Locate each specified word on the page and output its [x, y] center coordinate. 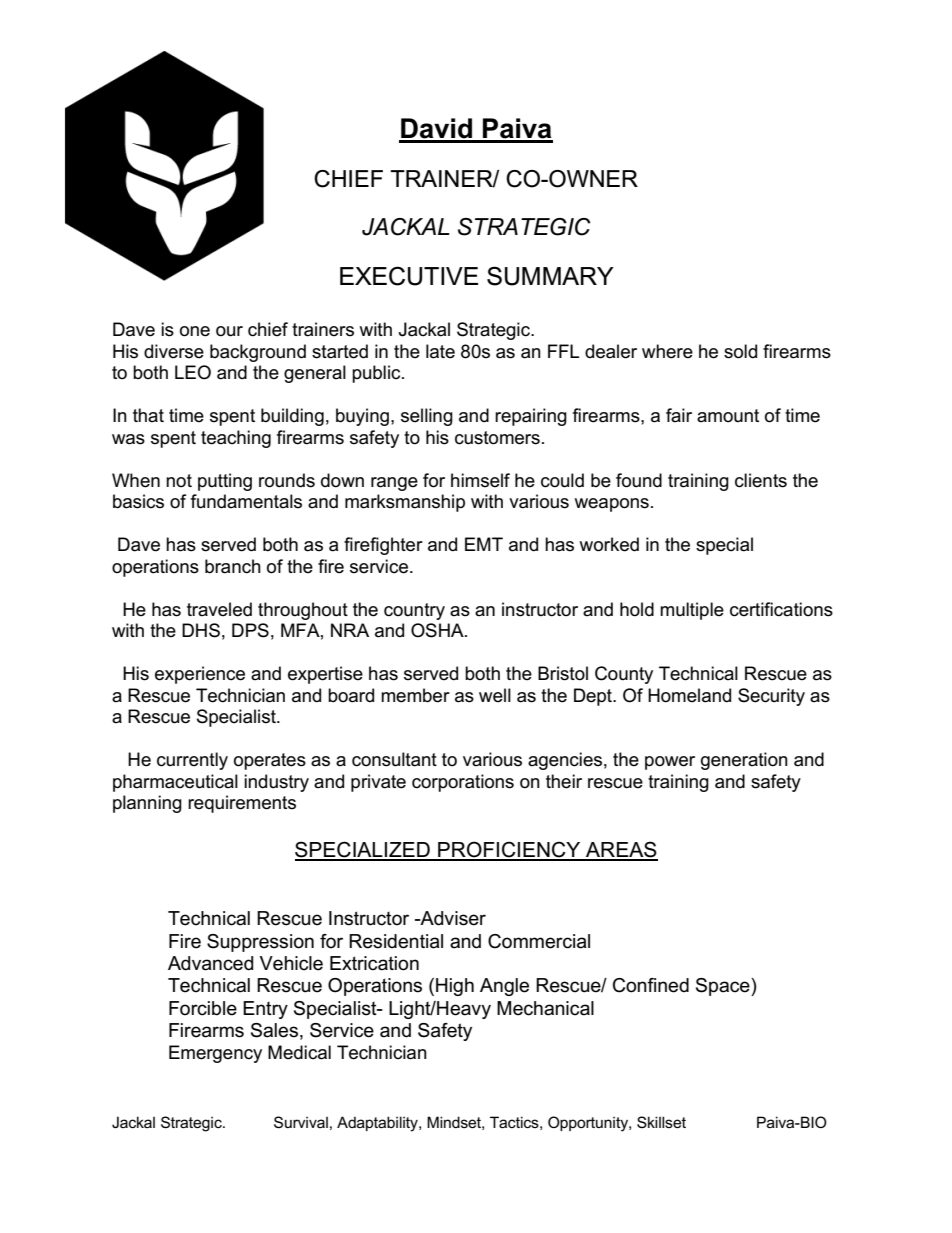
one [195, 331]
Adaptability [378, 1124]
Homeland [689, 695]
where [667, 351]
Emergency [215, 1054]
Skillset [661, 1122]
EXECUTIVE [409, 276]
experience [200, 675]
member [415, 695]
